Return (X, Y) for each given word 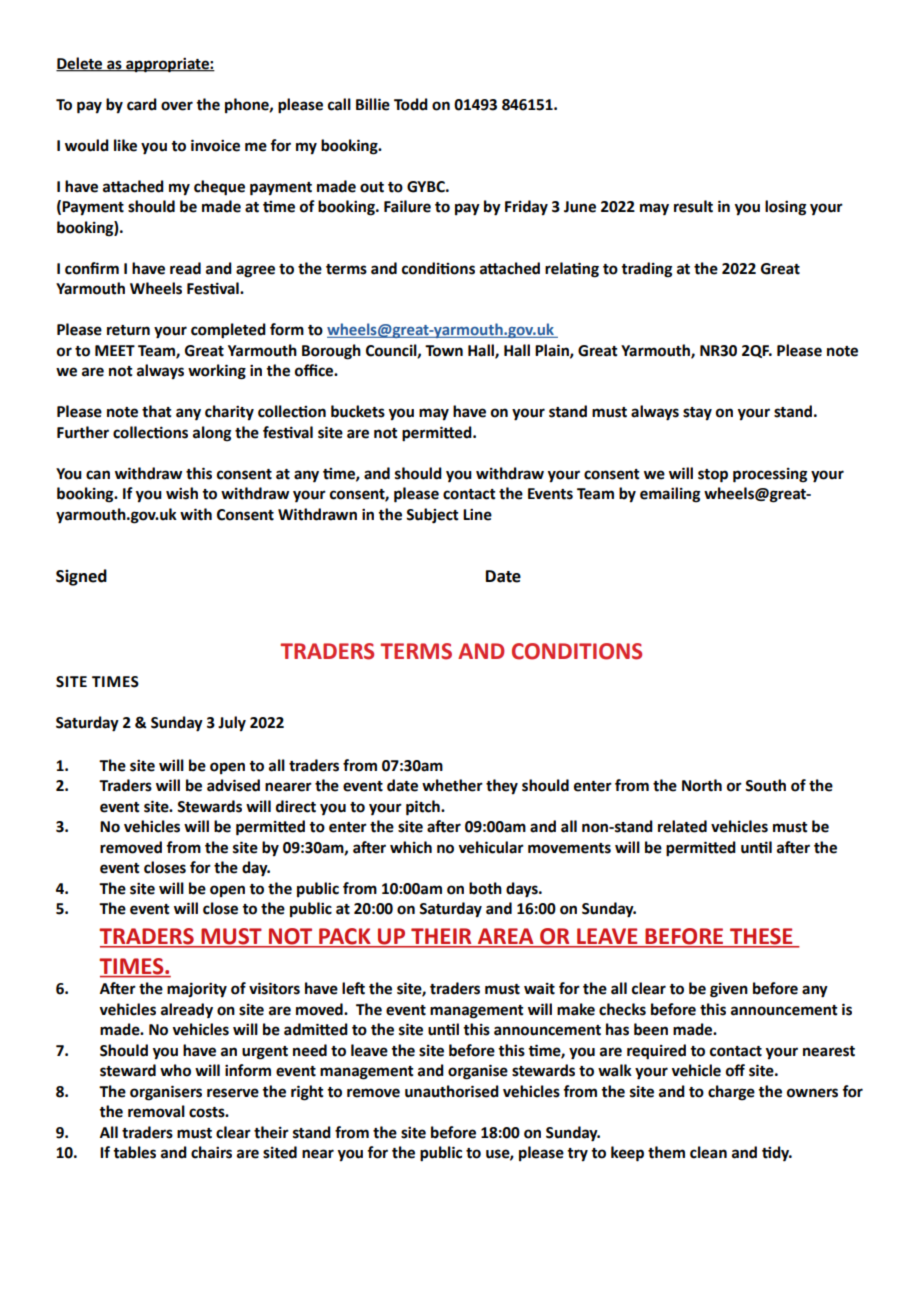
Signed (81, 577)
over (177, 106)
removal (156, 1111)
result (693, 206)
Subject (432, 516)
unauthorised (452, 1091)
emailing (670, 495)
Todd (411, 104)
